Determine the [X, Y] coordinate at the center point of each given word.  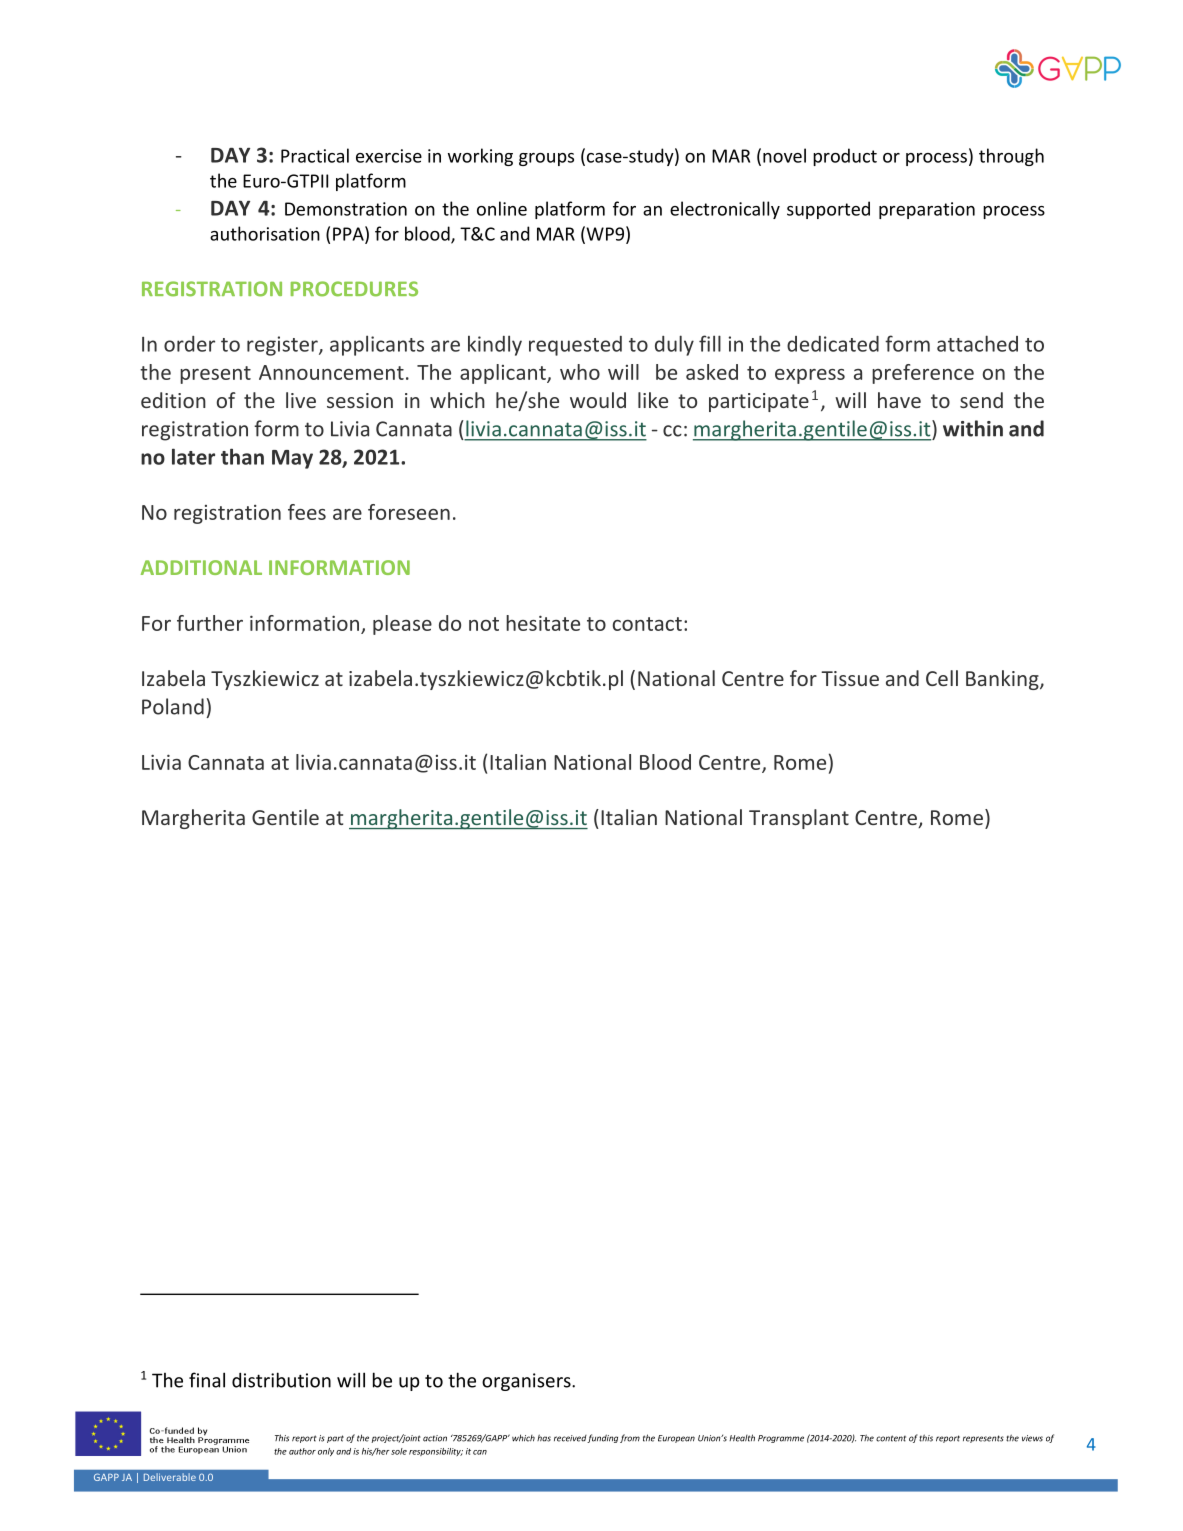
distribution [281, 1380]
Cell [942, 678]
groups [546, 159]
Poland [173, 706]
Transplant [799, 819]
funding [602, 1438]
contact [647, 624]
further [210, 623]
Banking [1003, 680]
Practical [315, 155]
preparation [927, 210]
